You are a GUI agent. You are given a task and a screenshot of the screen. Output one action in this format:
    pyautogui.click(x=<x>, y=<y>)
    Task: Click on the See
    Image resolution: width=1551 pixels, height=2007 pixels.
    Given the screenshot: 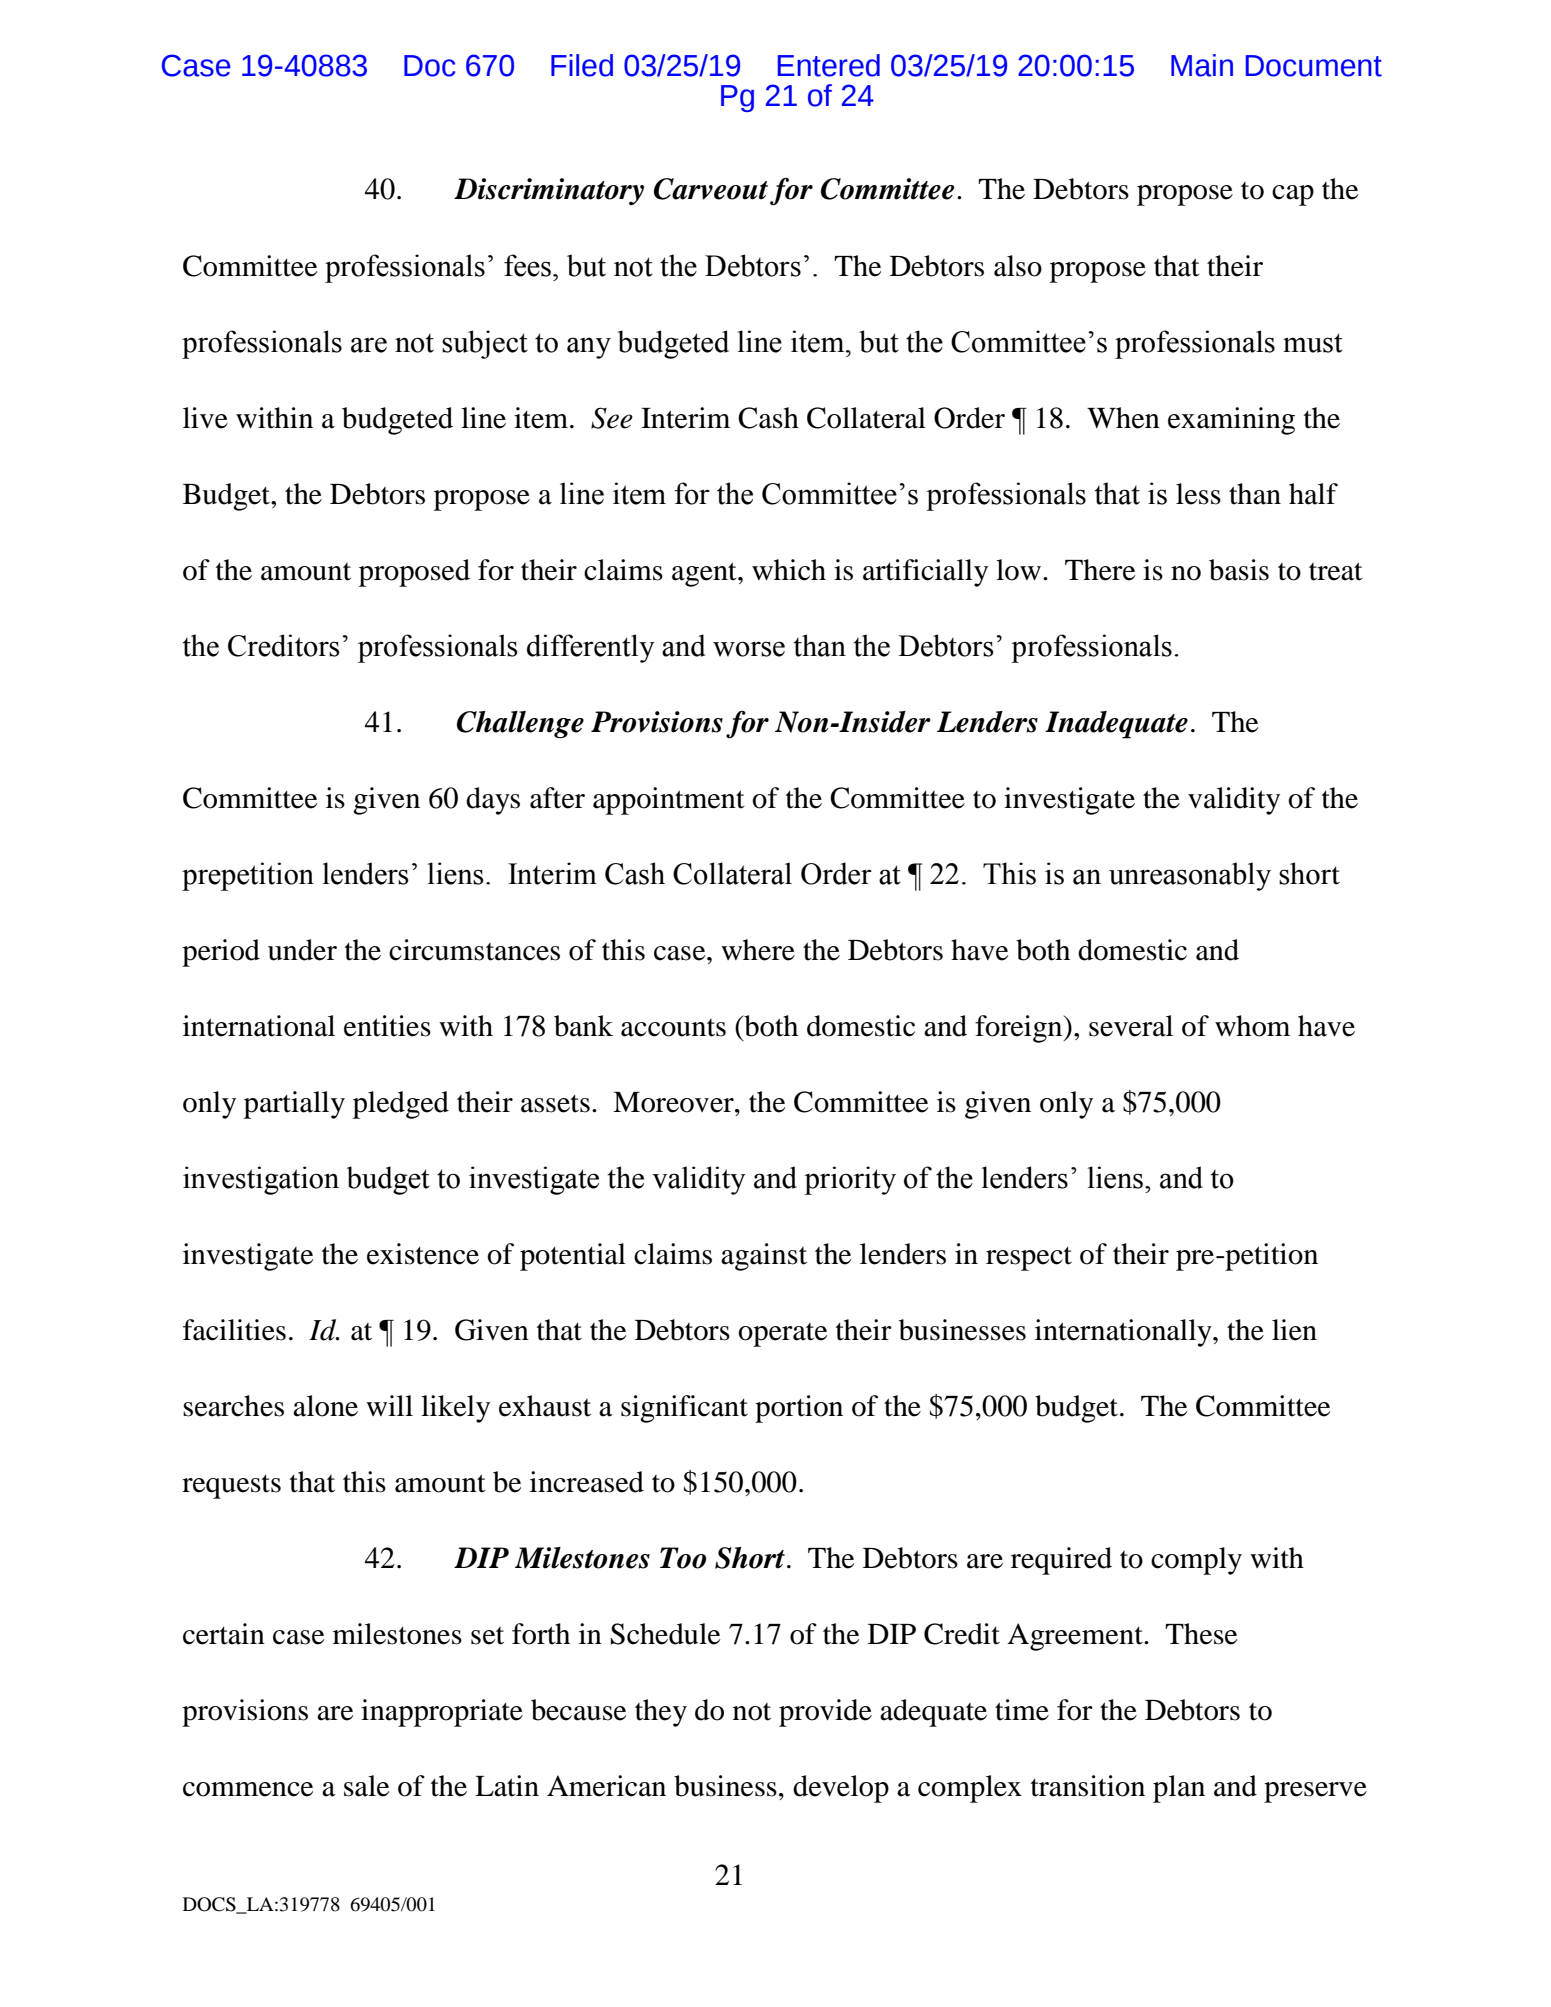 What is the action you would take?
    pyautogui.click(x=612, y=418)
